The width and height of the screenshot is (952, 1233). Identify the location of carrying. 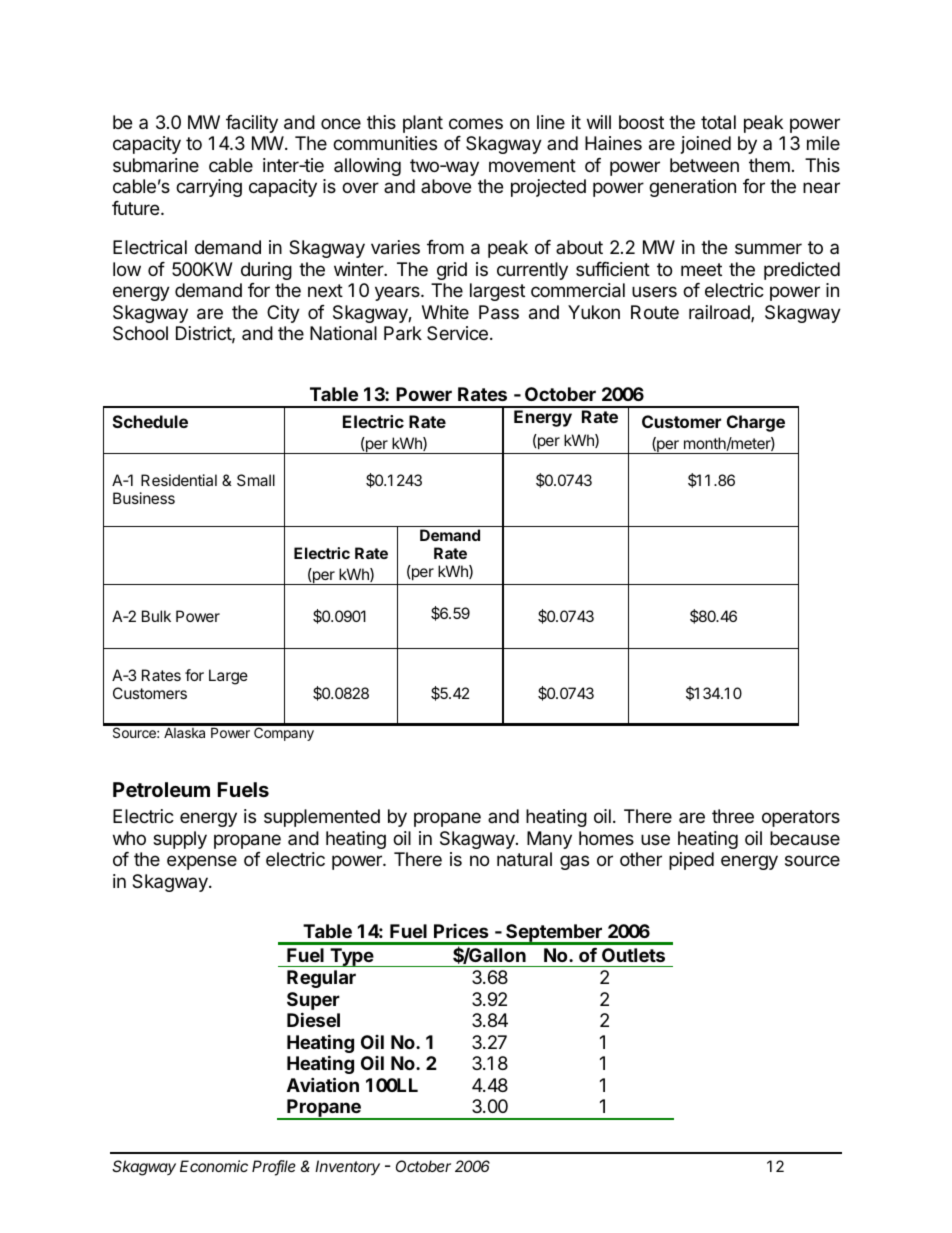
(209, 188).
